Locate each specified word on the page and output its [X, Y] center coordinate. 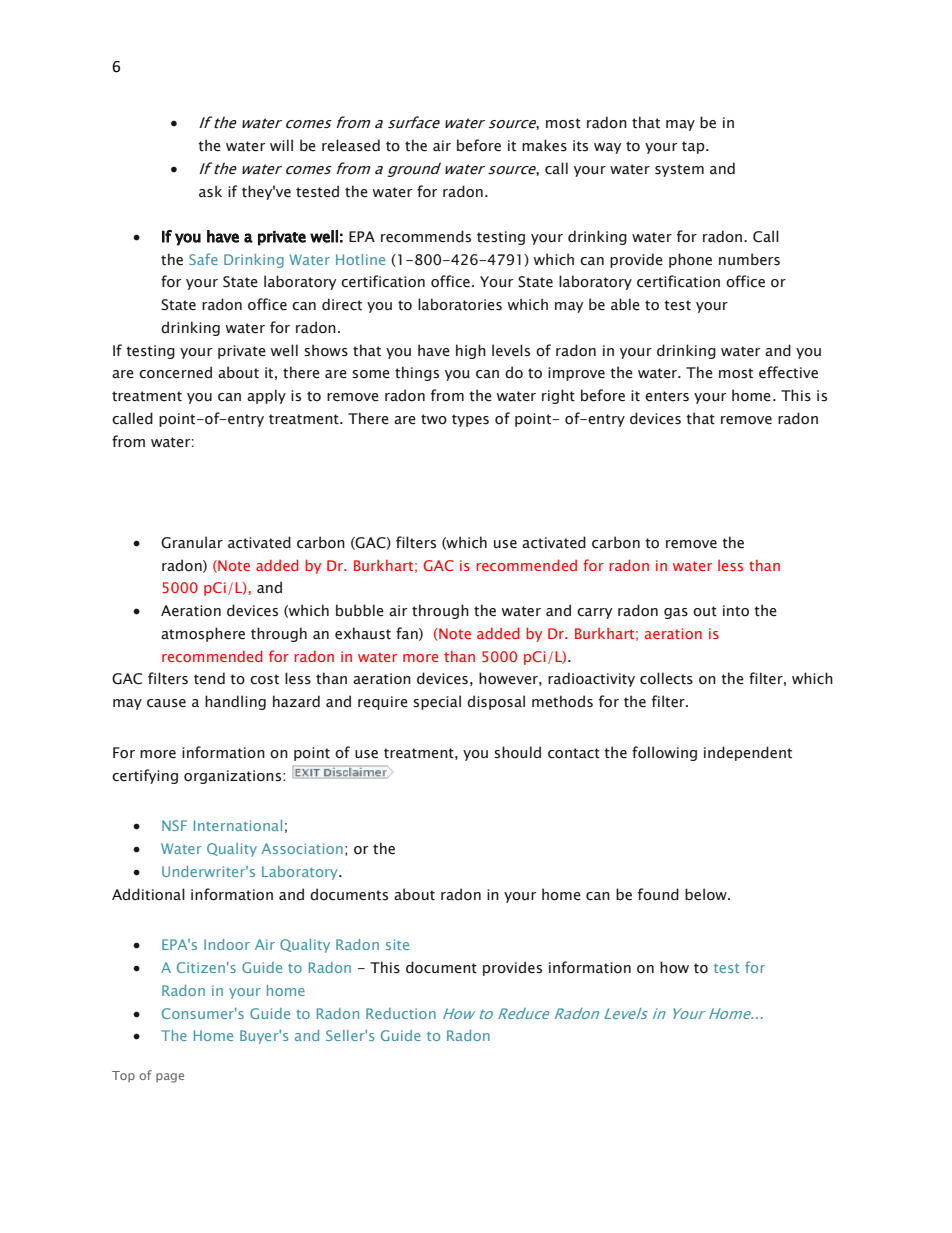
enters [667, 396]
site [397, 944]
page [170, 1078]
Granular [192, 542]
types [470, 420]
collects [666, 678]
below [707, 894]
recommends [426, 236]
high [471, 351]
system [679, 170]
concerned [175, 372]
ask [210, 191]
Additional [148, 894]
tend [209, 678]
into [736, 611]
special [437, 702]
